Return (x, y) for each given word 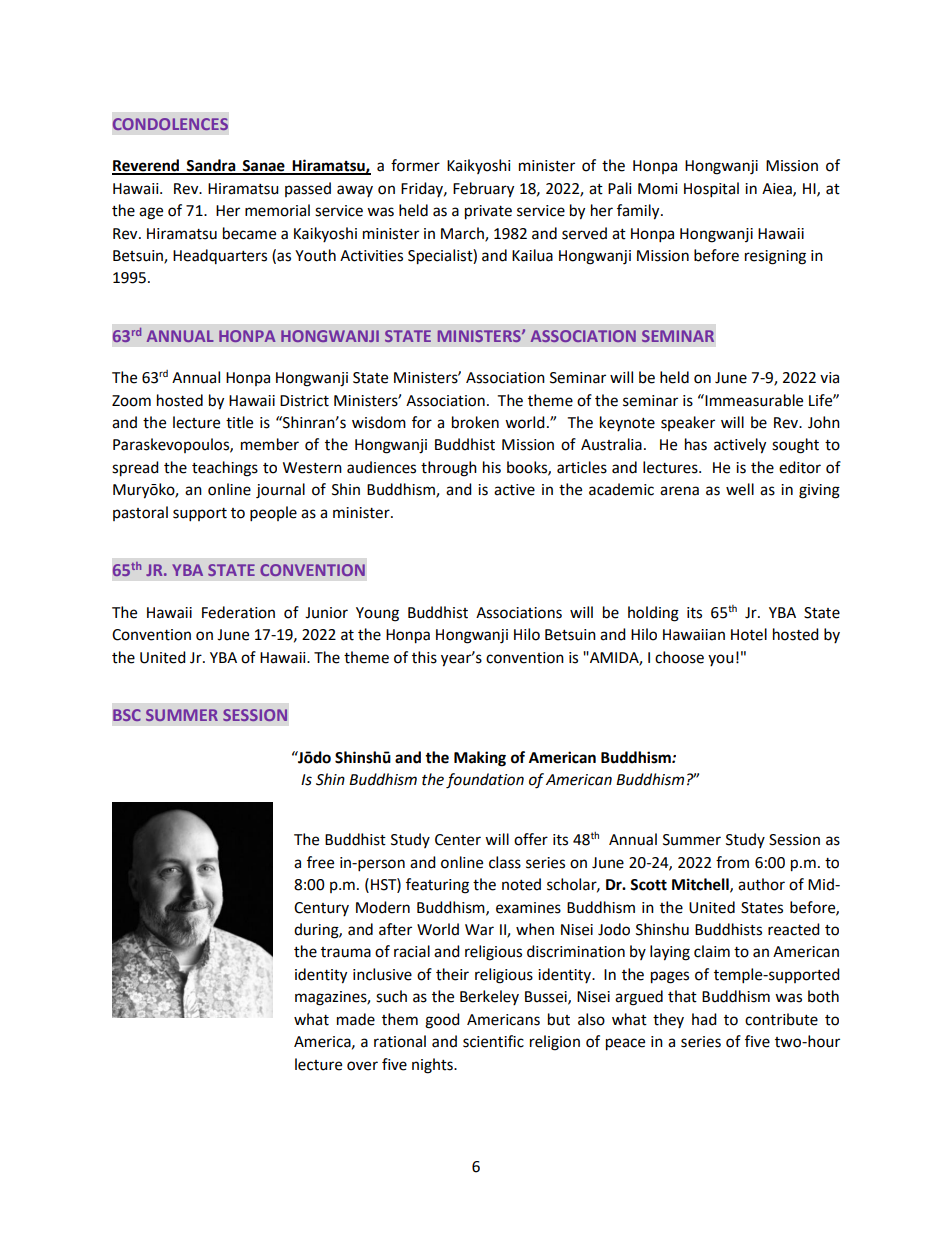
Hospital (711, 190)
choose (679, 657)
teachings (225, 469)
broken (475, 422)
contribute (781, 1019)
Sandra (211, 166)
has (696, 444)
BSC (127, 715)
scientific (493, 1041)
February (483, 190)
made (356, 1019)
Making (480, 759)
